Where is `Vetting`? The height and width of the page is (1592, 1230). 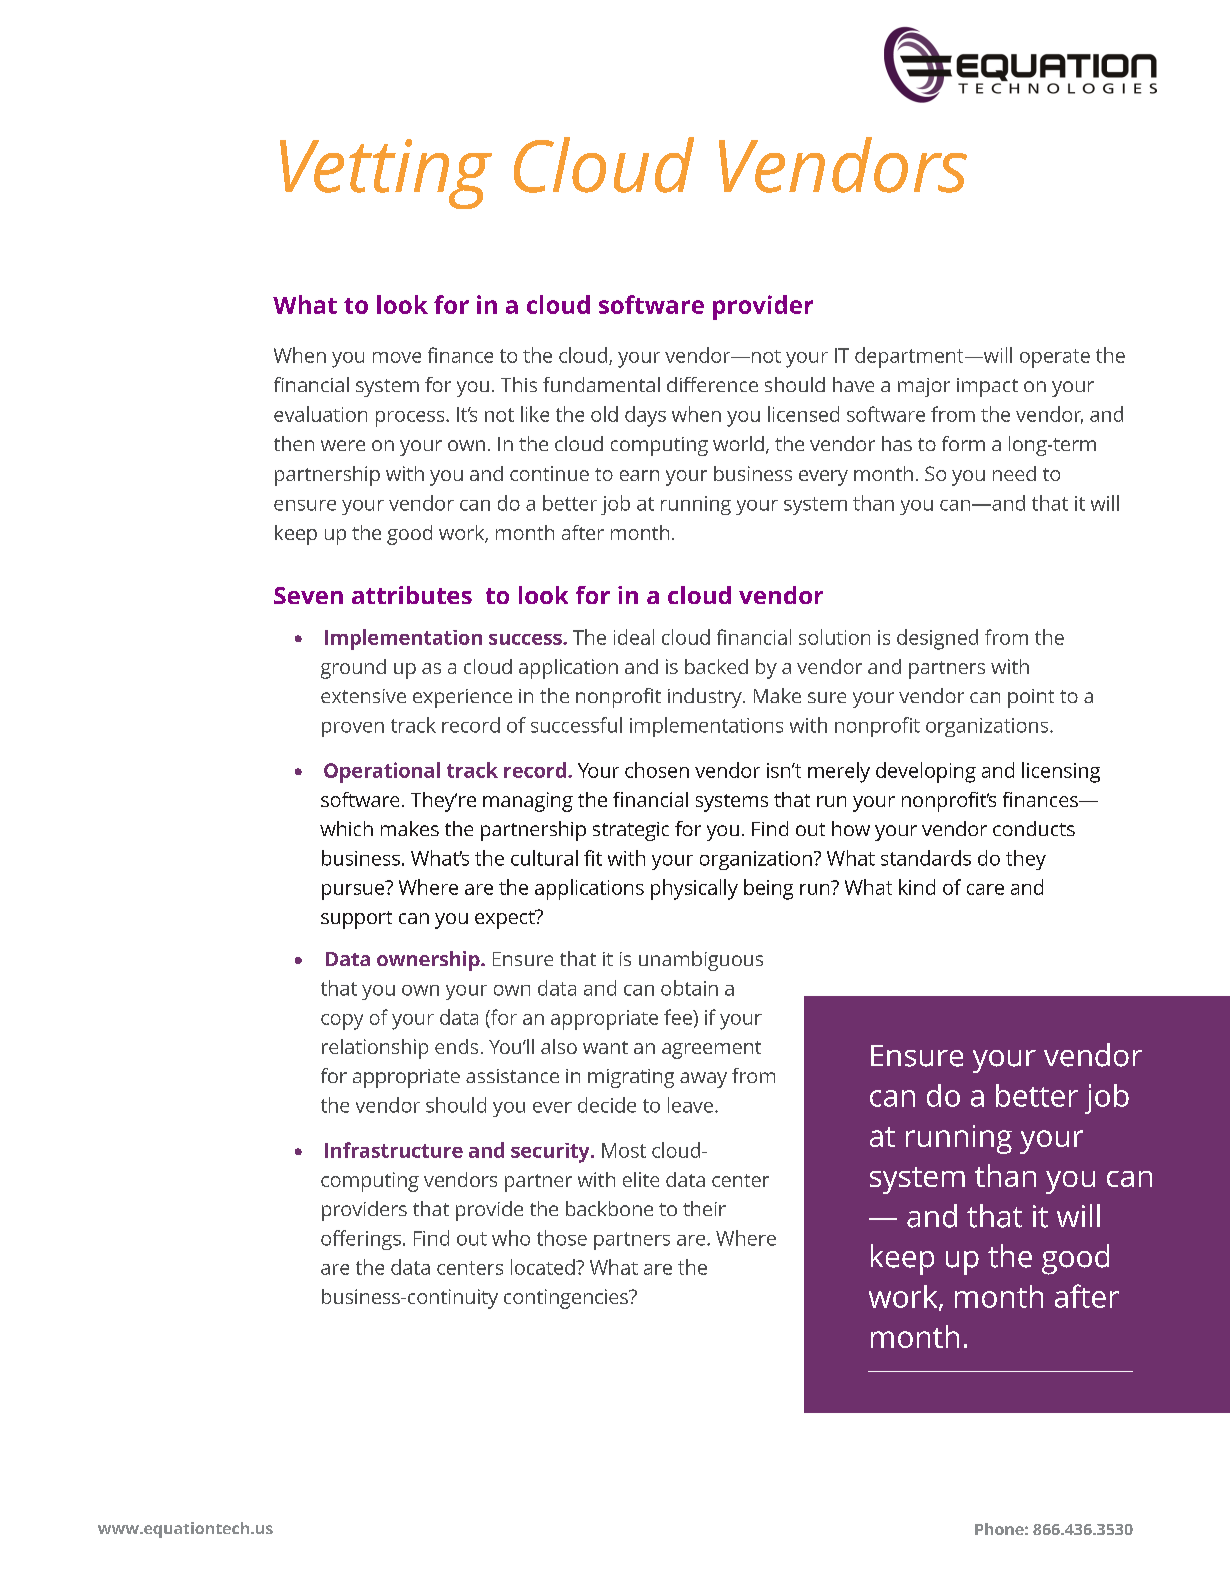
Vetting is located at coordinates (386, 174).
